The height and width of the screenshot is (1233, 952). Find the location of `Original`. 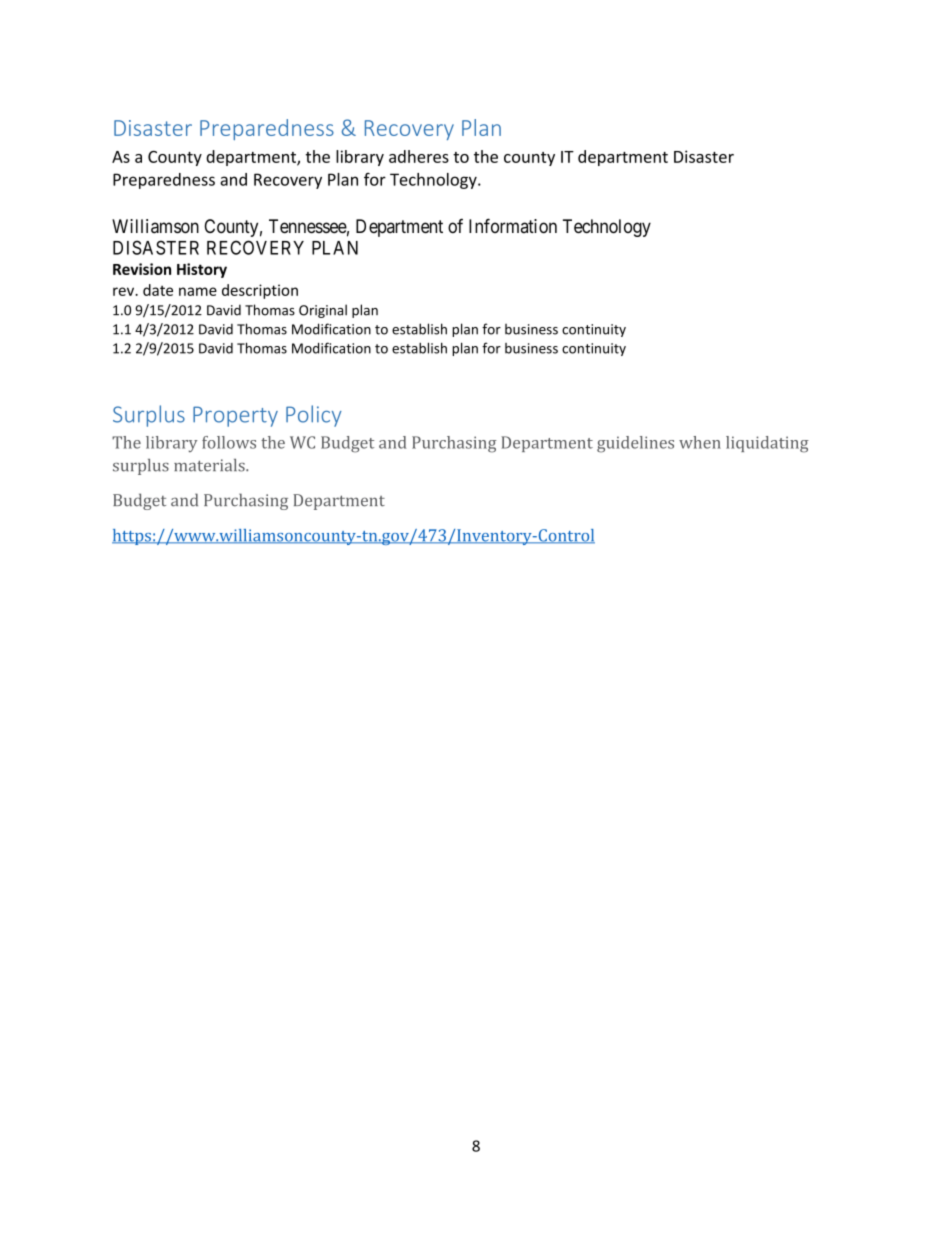

Original is located at coordinates (323, 311).
